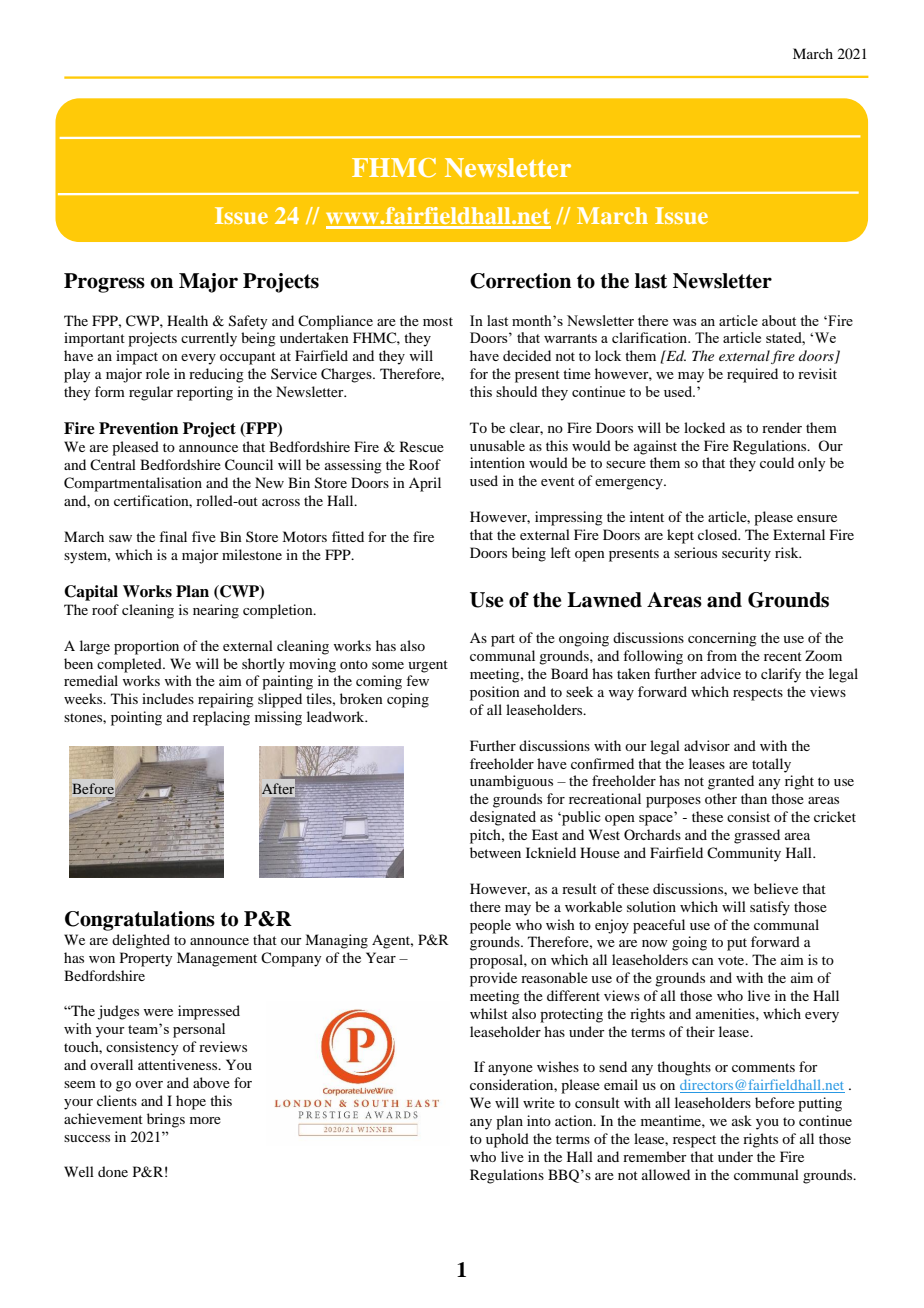 The width and height of the screenshot is (924, 1308). Describe the element at coordinates (746, 554) in the screenshot. I see `security` at that location.
